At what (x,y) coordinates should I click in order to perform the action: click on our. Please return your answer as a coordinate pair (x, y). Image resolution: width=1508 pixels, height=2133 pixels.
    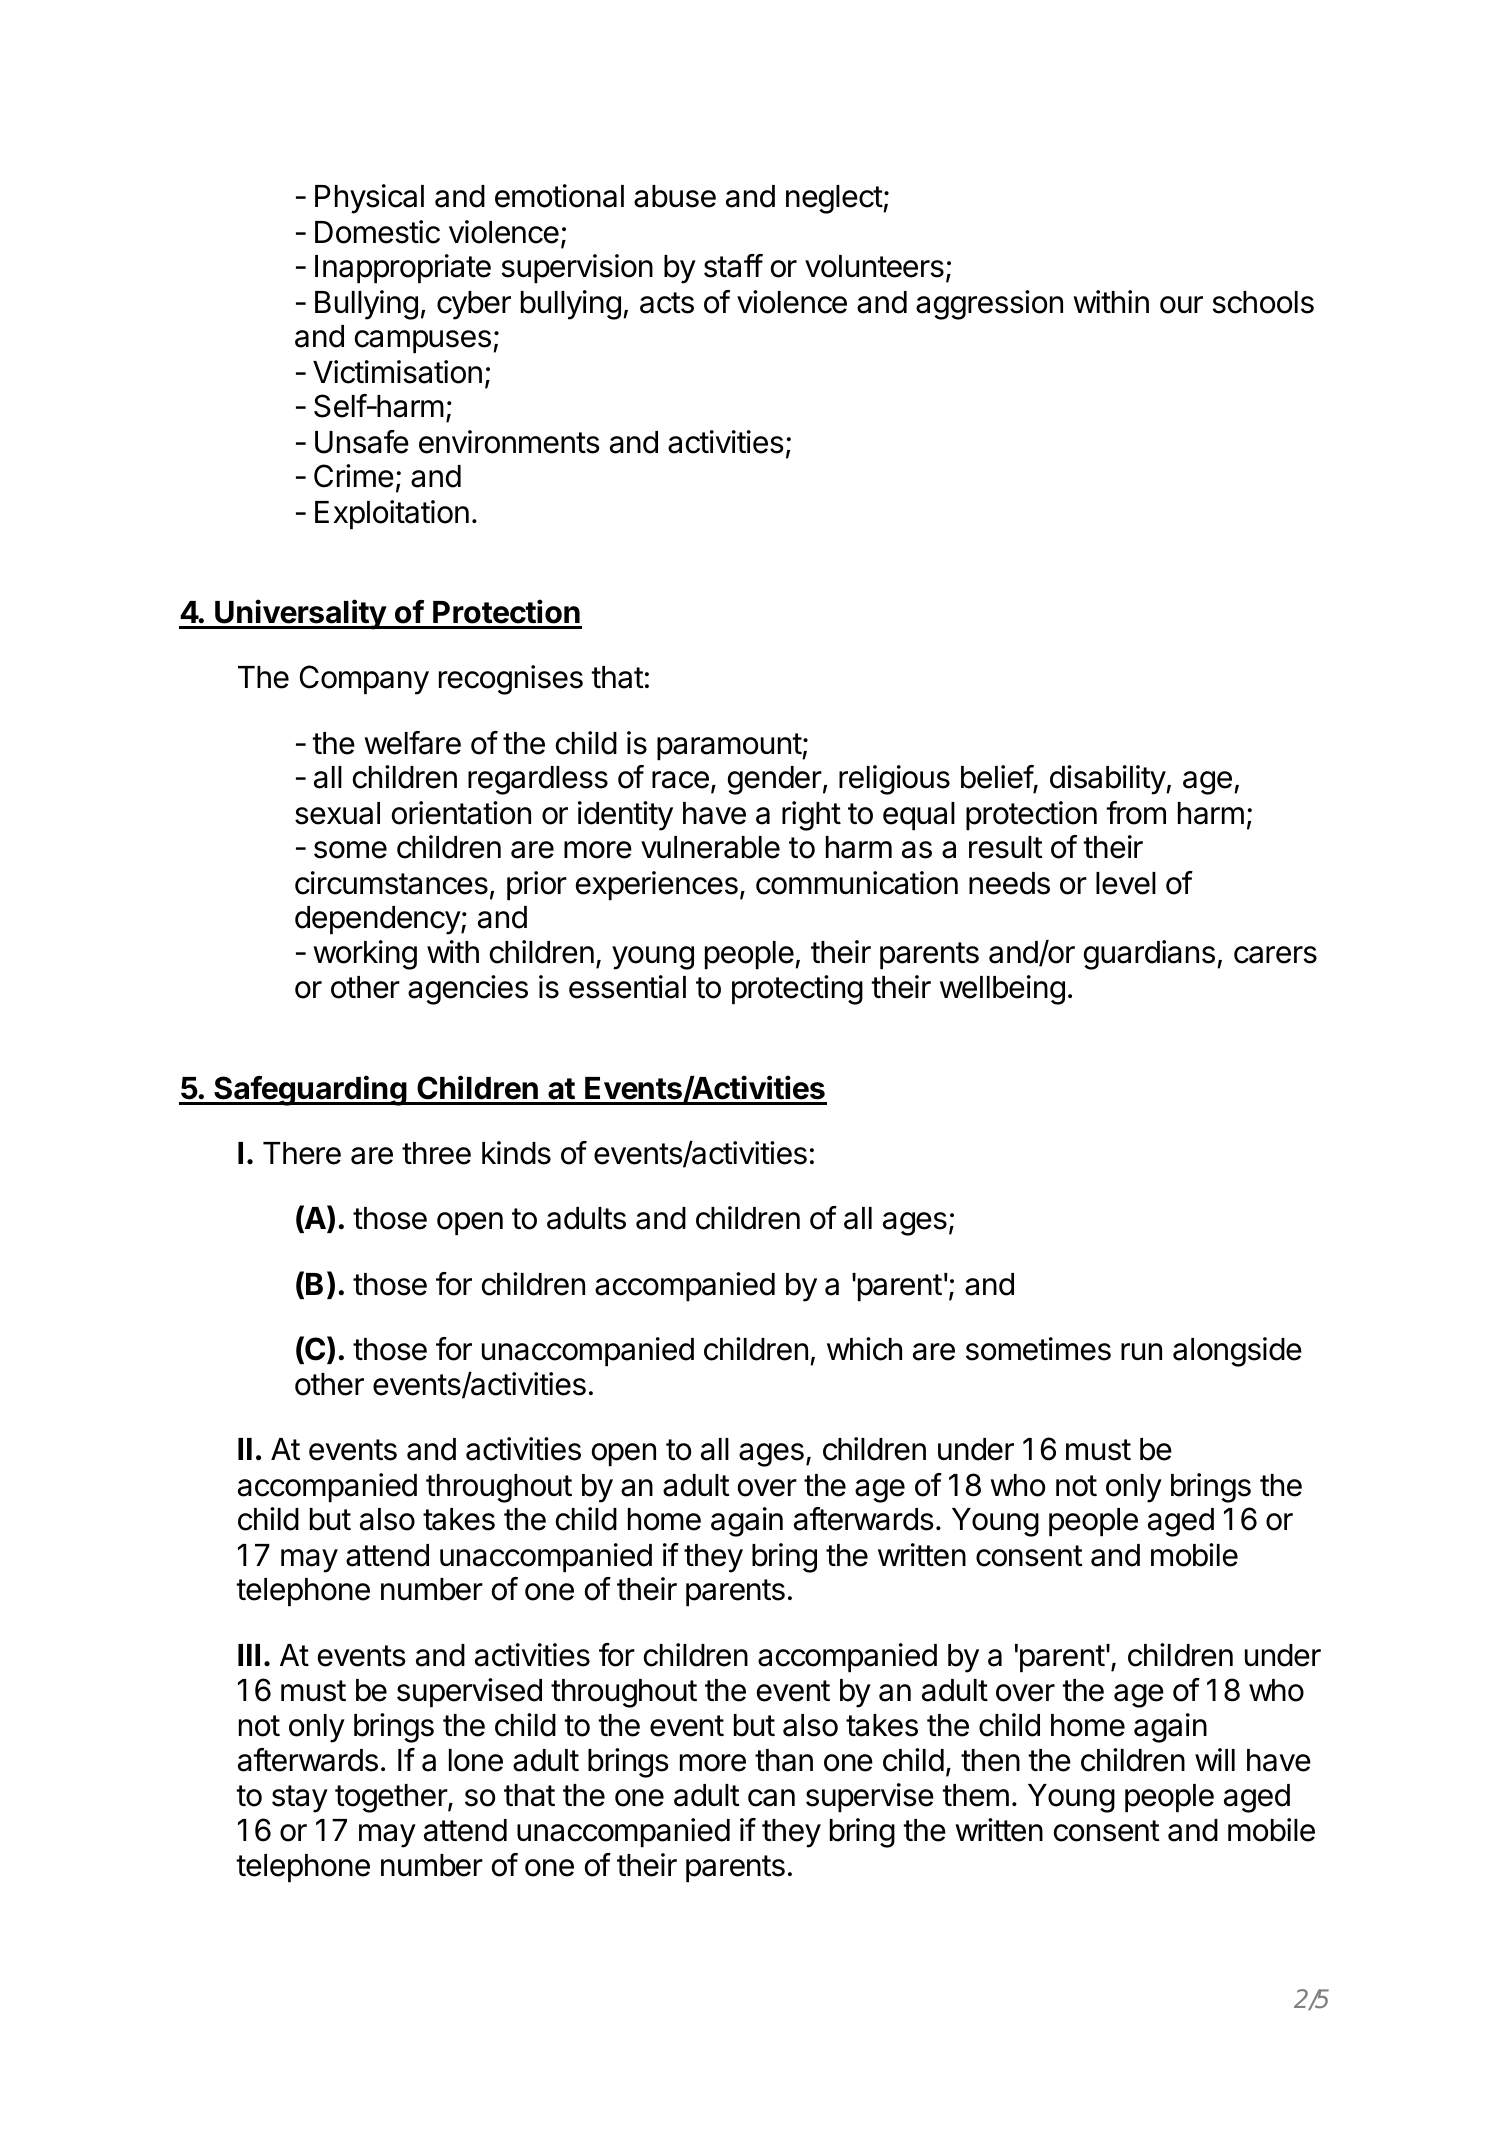
    Looking at the image, I should click on (1181, 305).
